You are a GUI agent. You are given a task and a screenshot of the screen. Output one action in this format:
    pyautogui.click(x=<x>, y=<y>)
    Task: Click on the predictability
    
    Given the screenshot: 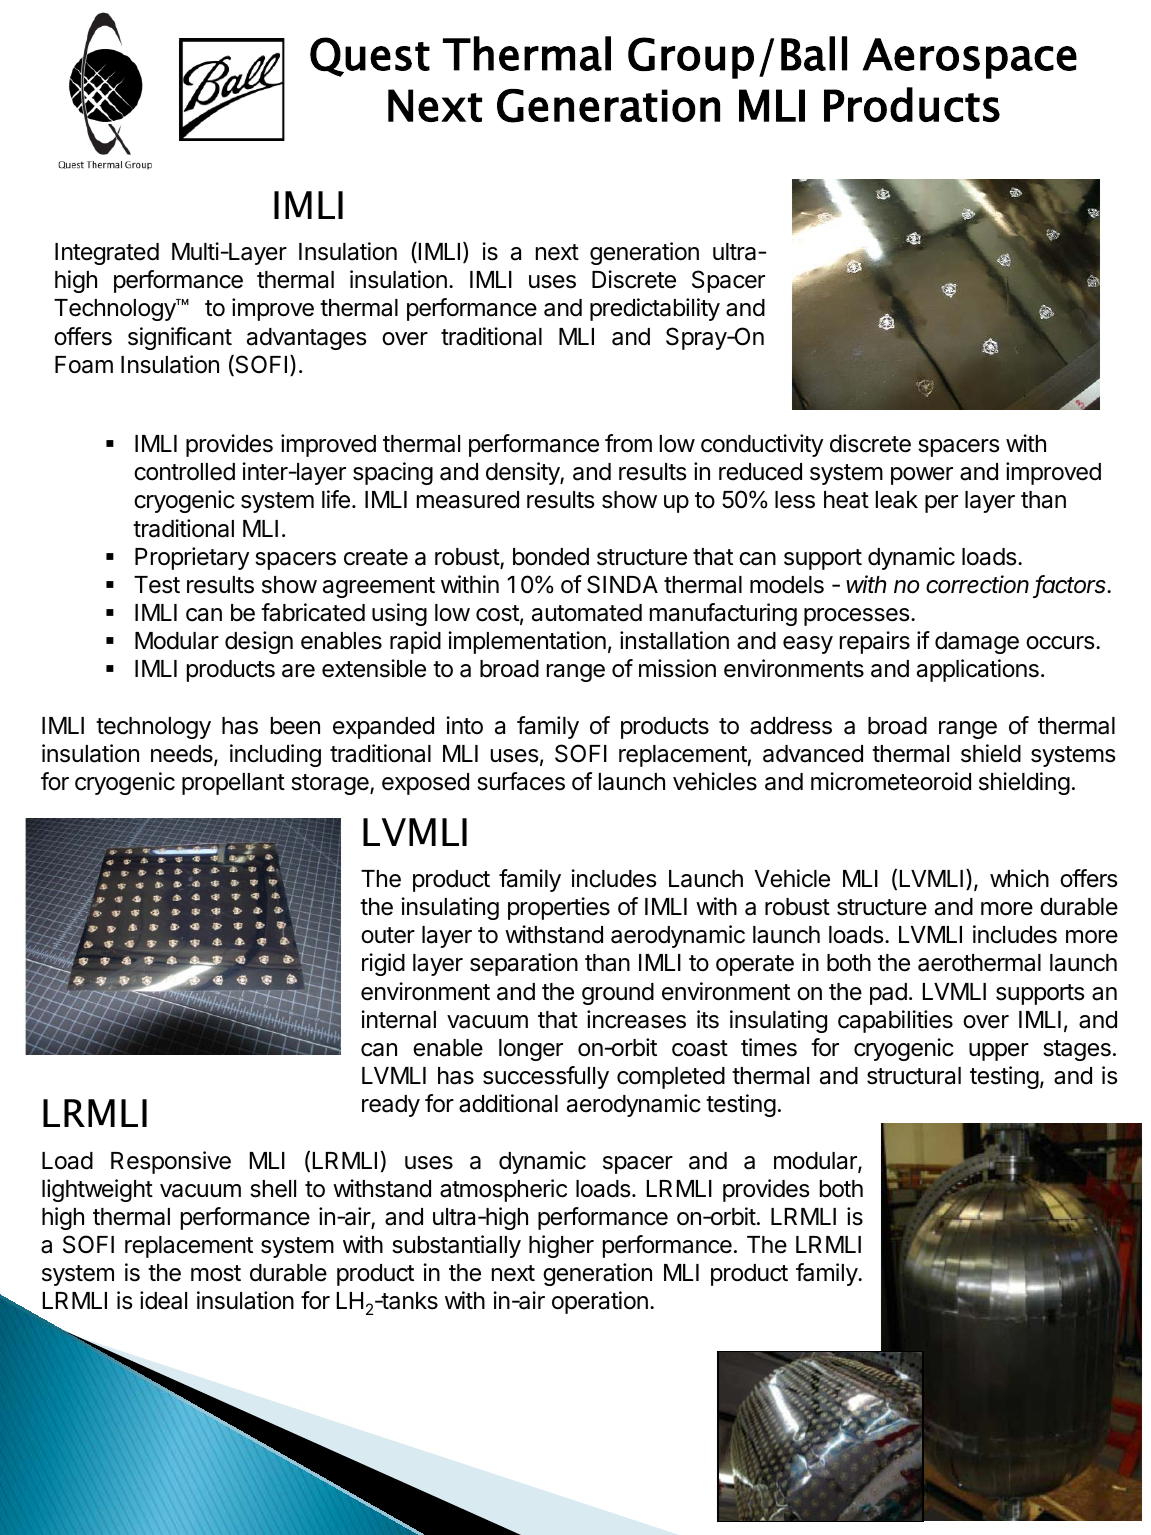 What is the action you would take?
    pyautogui.click(x=655, y=309)
